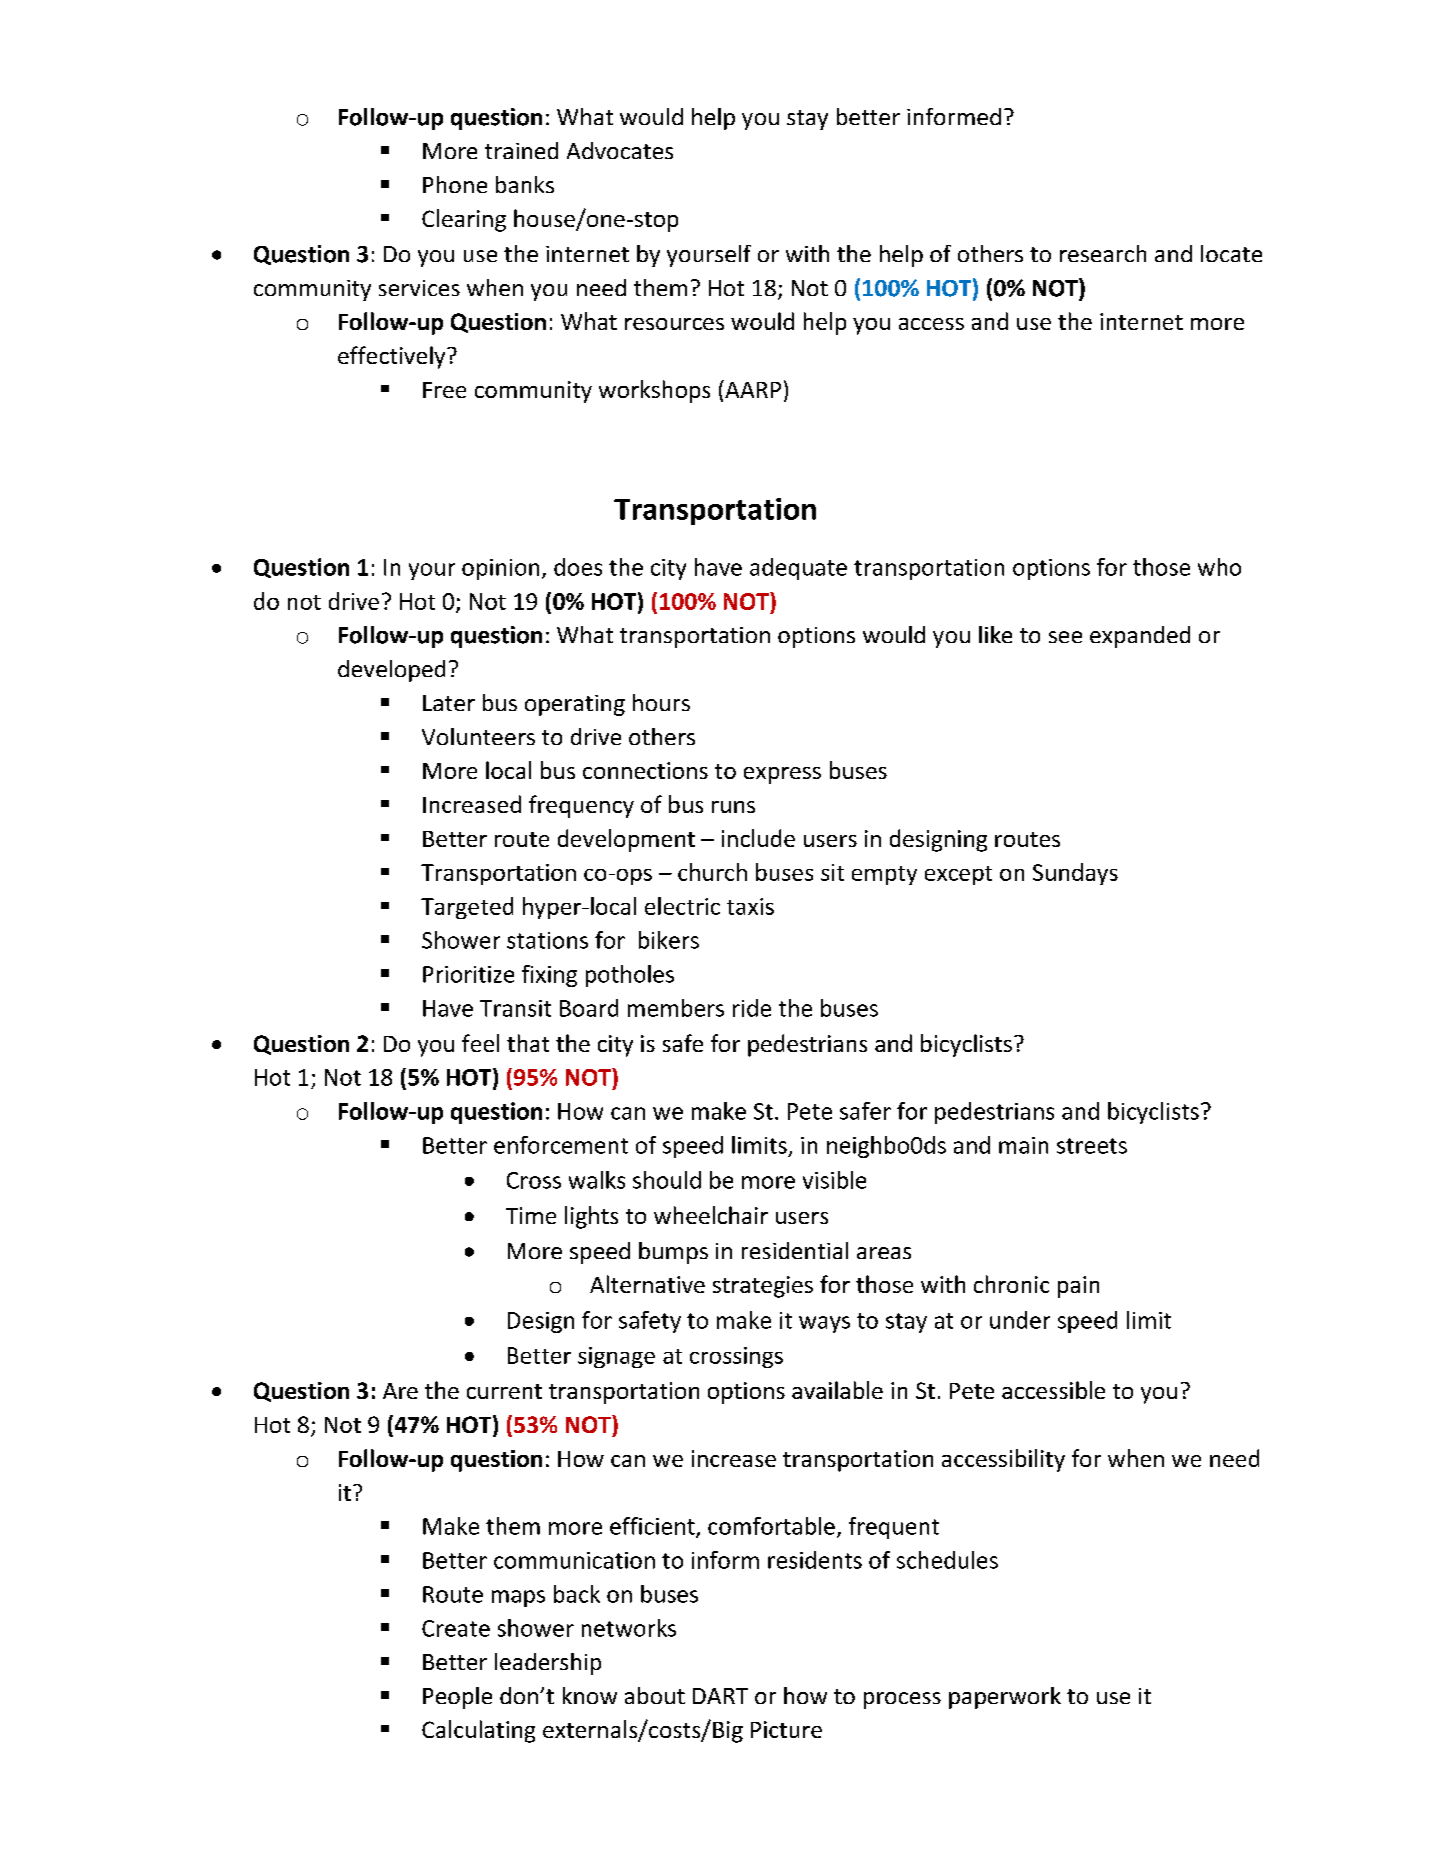 The height and width of the screenshot is (1853, 1432). I want to click on Later, so click(449, 703).
